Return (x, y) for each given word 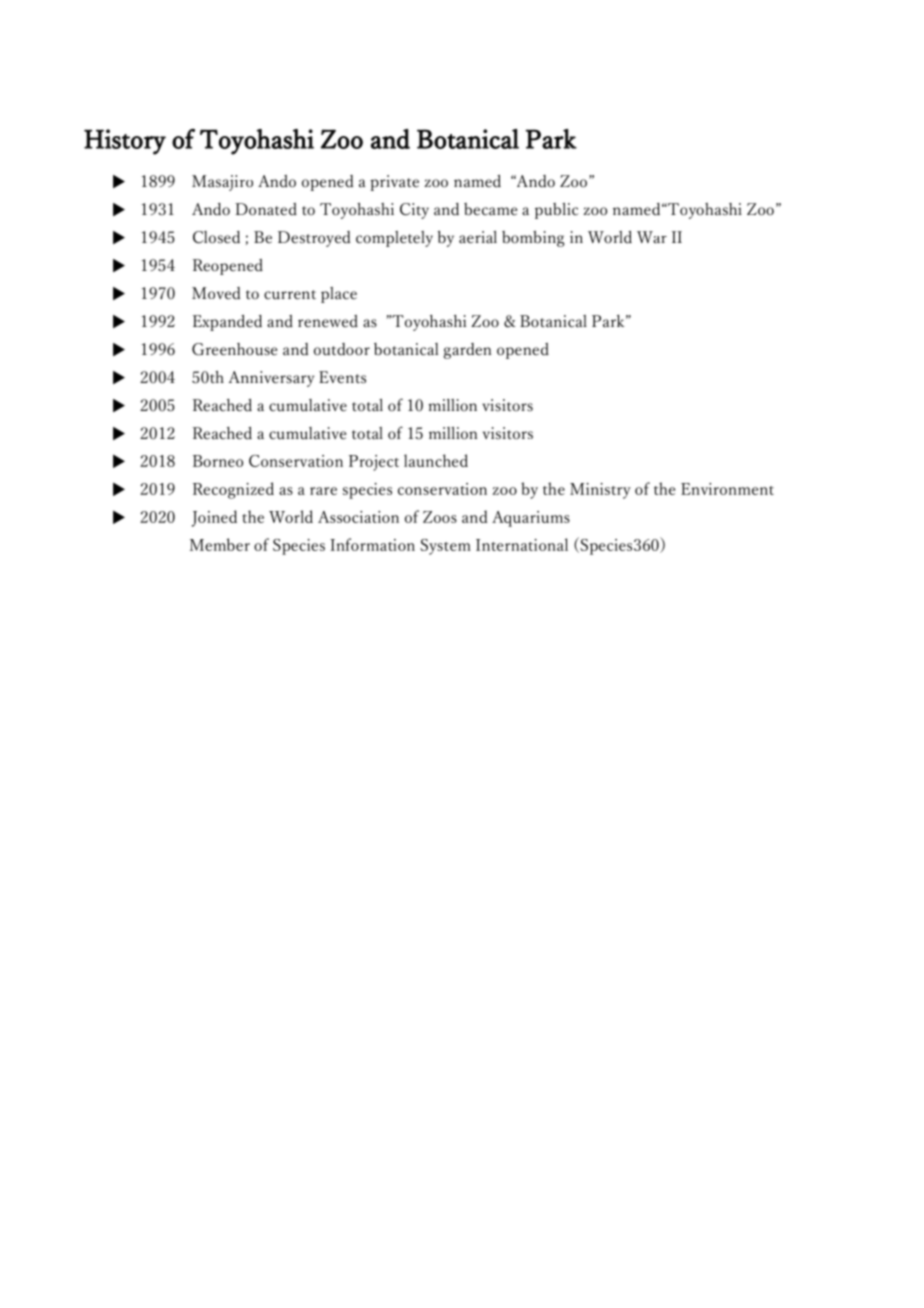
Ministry (600, 491)
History (125, 142)
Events (342, 377)
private (394, 183)
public (557, 211)
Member (220, 544)
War (652, 237)
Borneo (218, 461)
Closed (216, 237)
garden (467, 351)
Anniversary (271, 379)
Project (374, 463)
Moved (216, 293)
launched (436, 460)
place (339, 295)
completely (394, 239)
